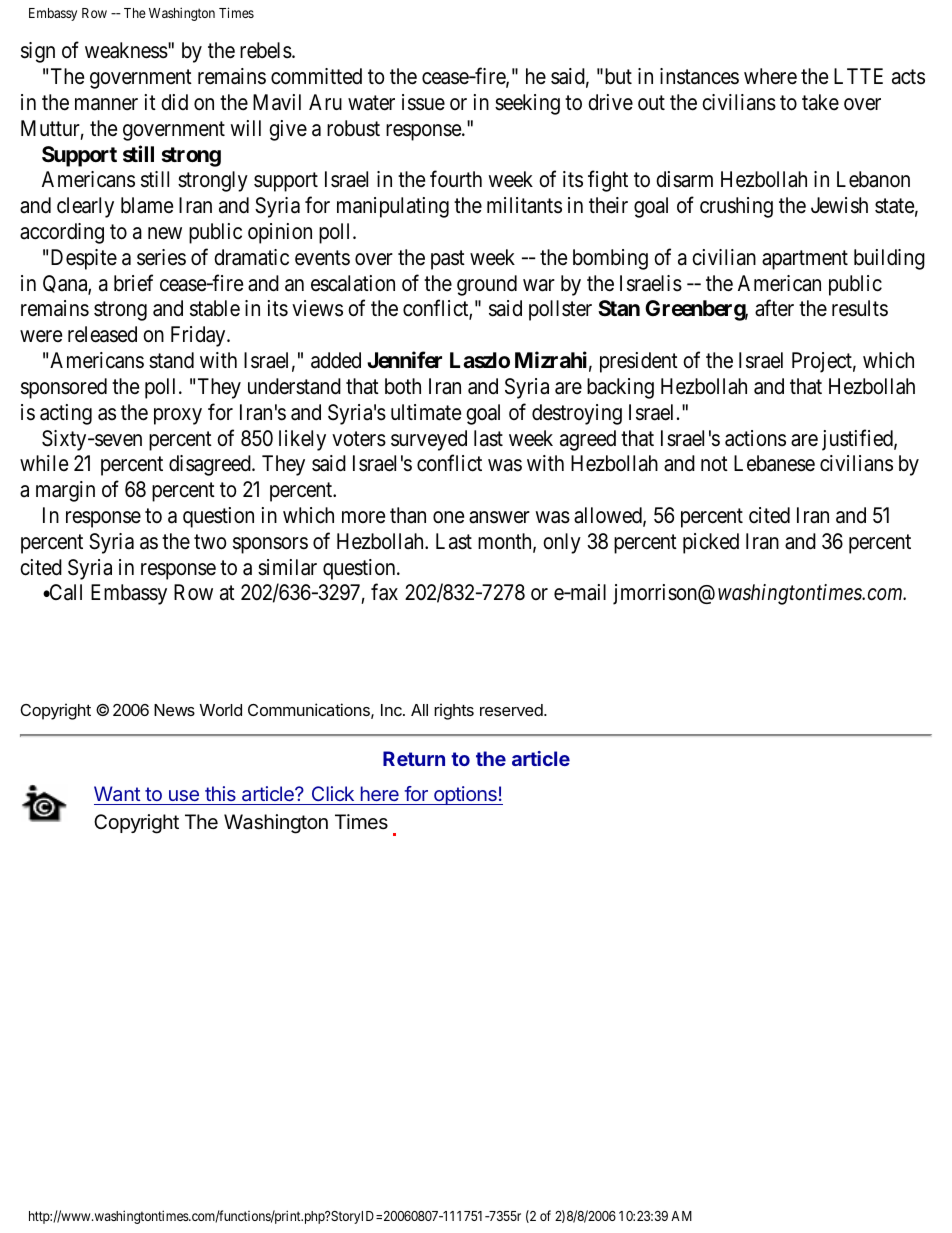 The width and height of the screenshot is (952, 1233). Describe the element at coordinates (102, 334) in the screenshot. I see `released` at that location.
